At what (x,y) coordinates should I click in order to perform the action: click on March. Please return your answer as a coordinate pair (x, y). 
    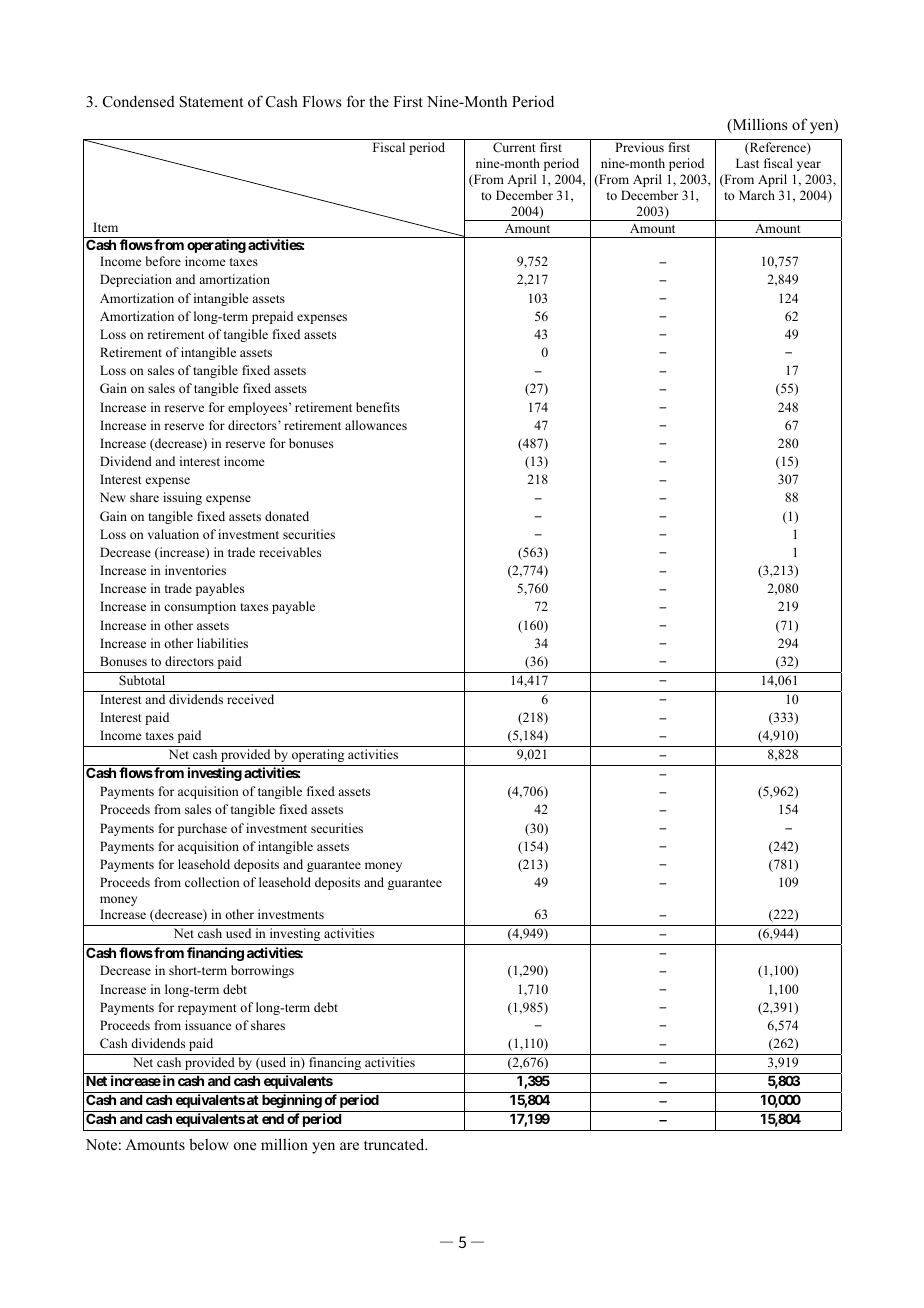
    Looking at the image, I should click on (757, 195).
